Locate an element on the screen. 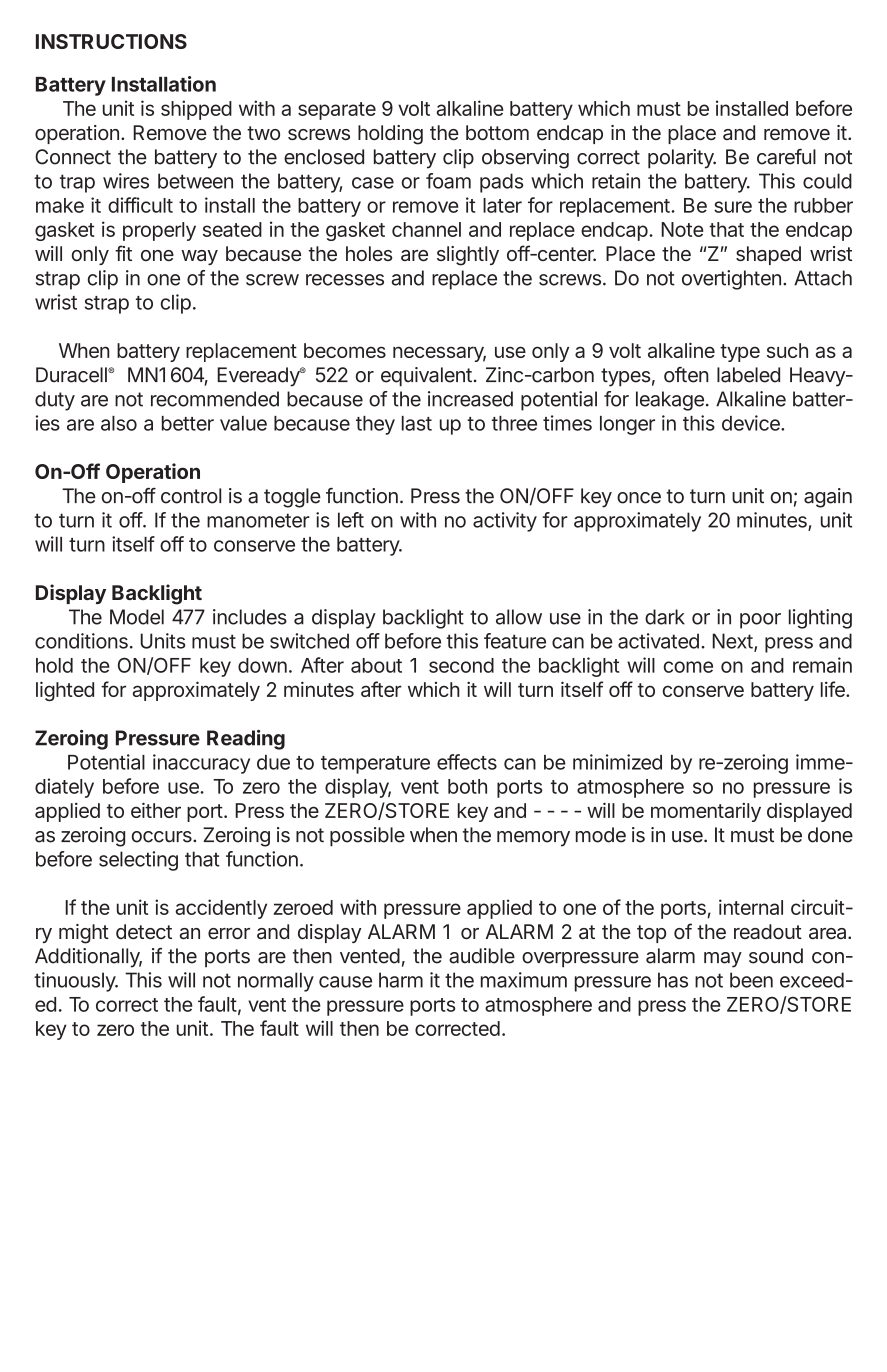  detect is located at coordinates (144, 931).
